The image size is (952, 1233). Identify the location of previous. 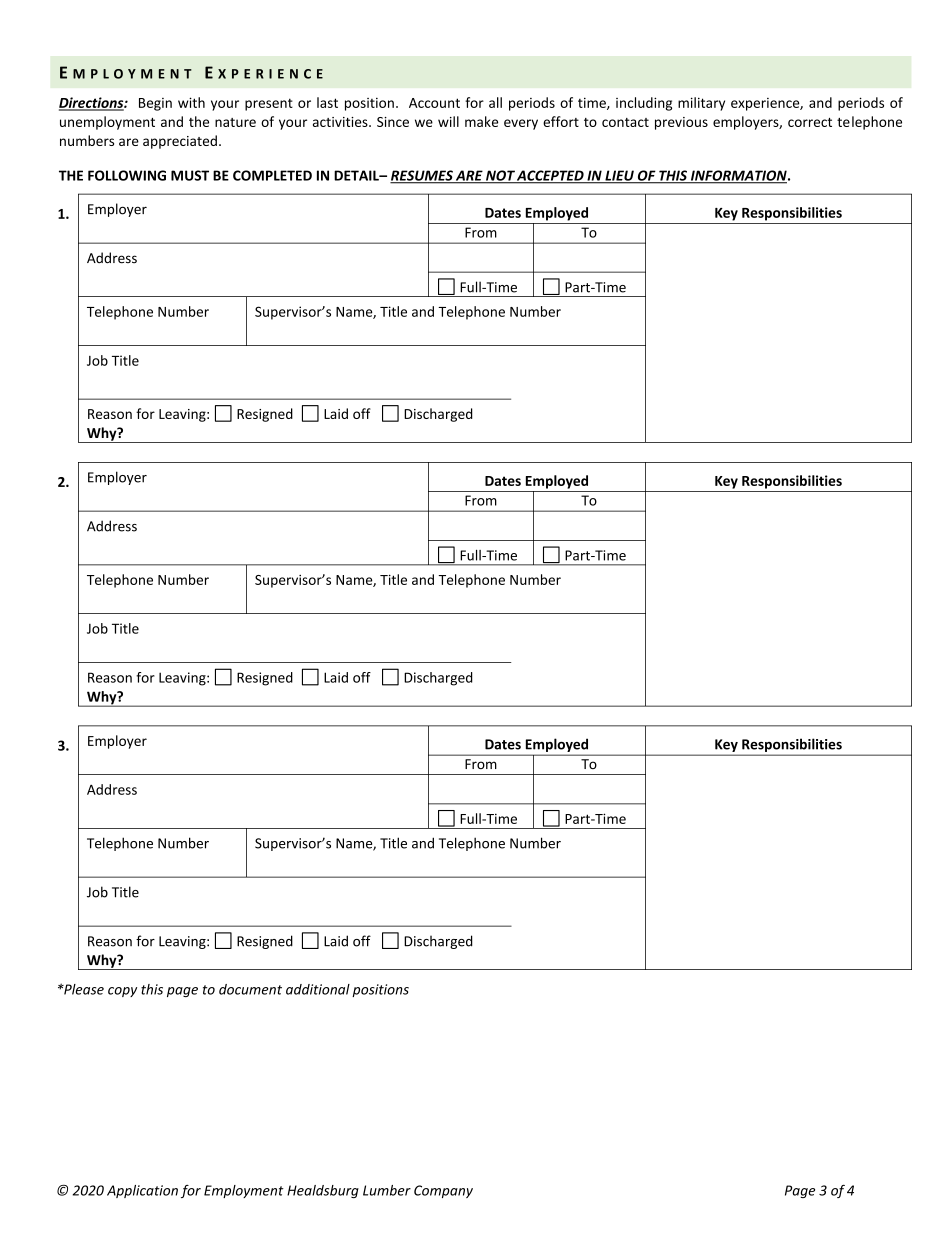
(681, 123).
